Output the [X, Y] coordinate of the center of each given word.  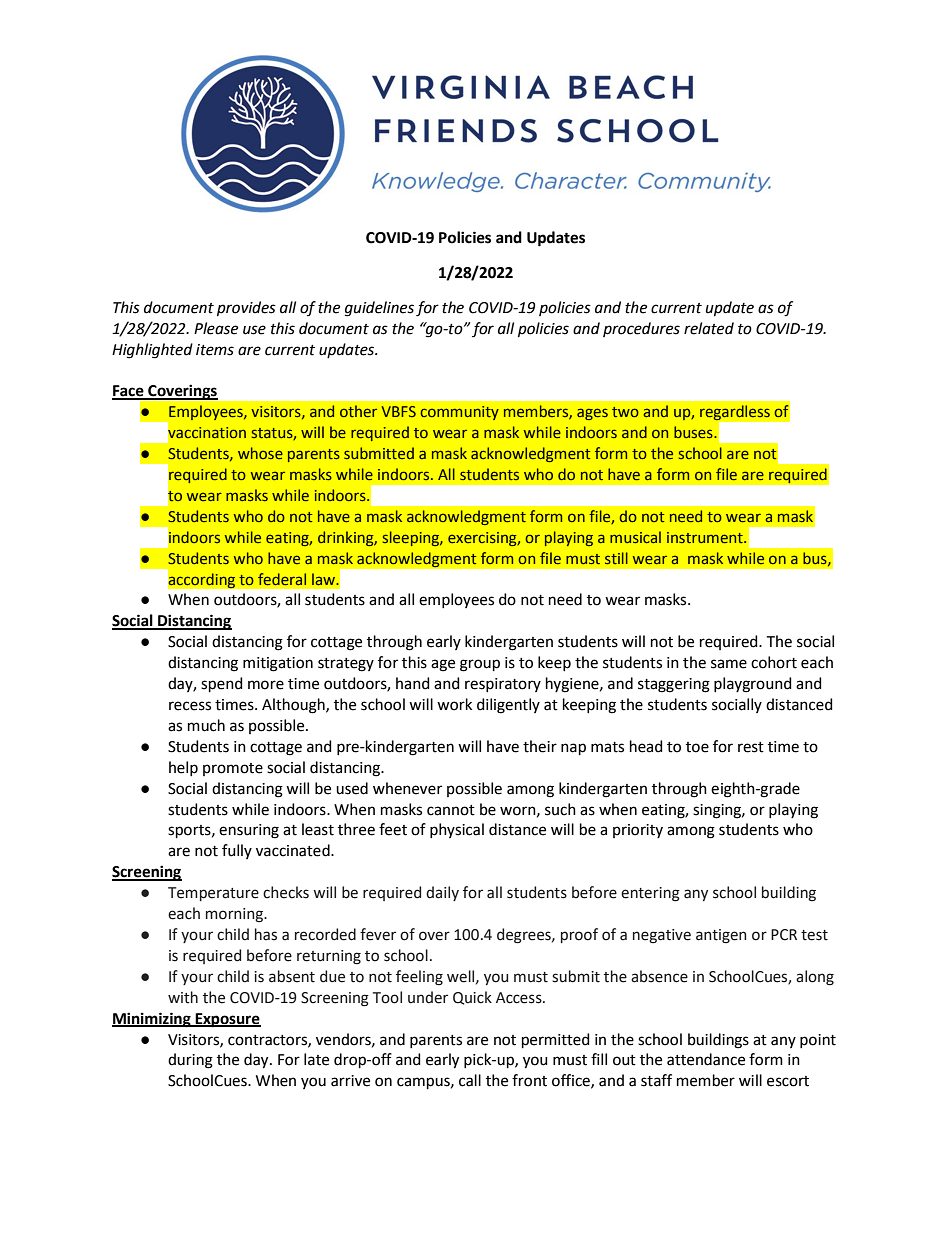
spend [222, 684]
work [454, 704]
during [190, 1061]
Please [216, 328]
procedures [641, 329]
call [470, 1080]
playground [753, 685]
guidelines [379, 309]
